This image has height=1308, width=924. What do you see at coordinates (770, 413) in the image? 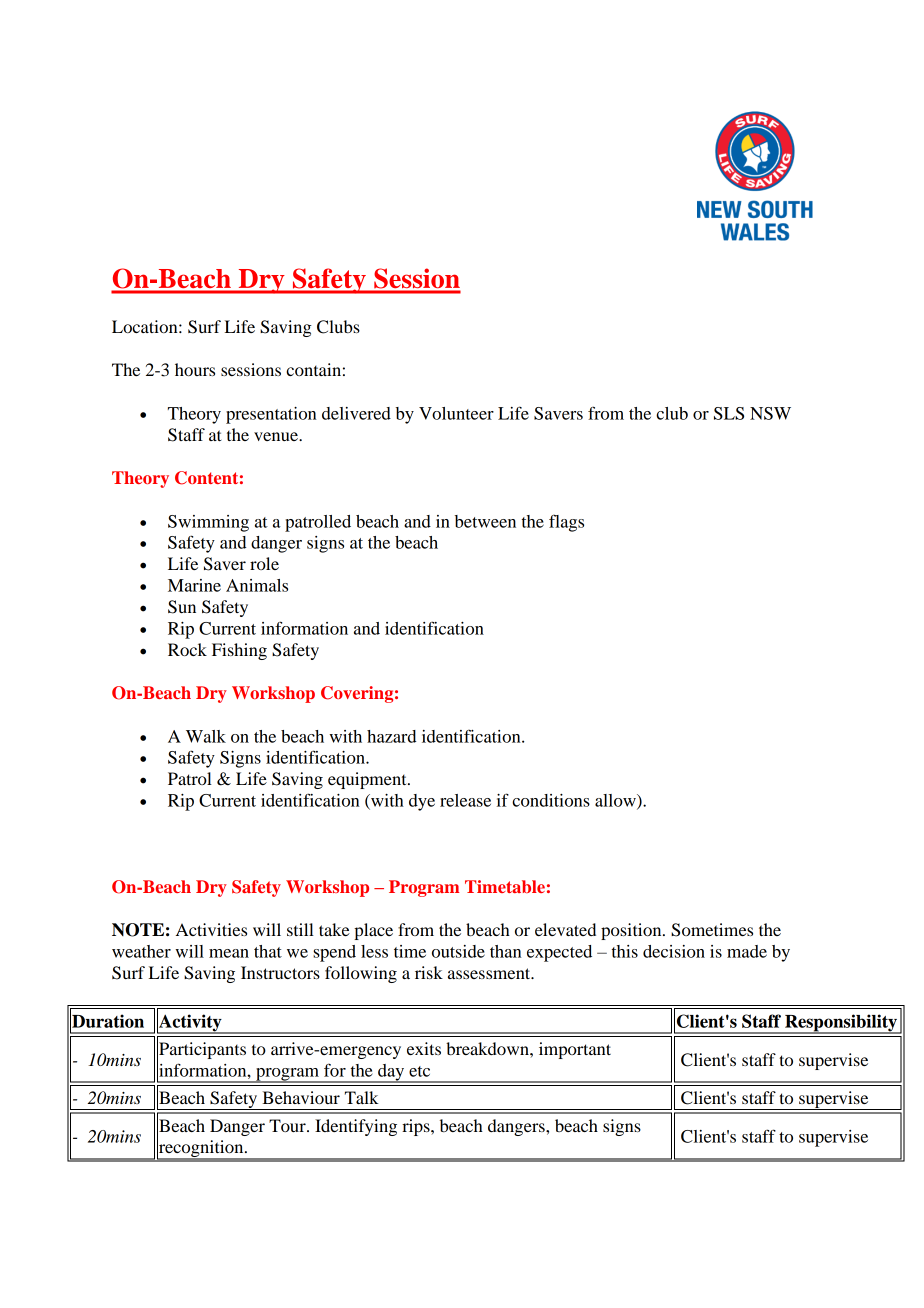
I see `NSW` at bounding box center [770, 413].
